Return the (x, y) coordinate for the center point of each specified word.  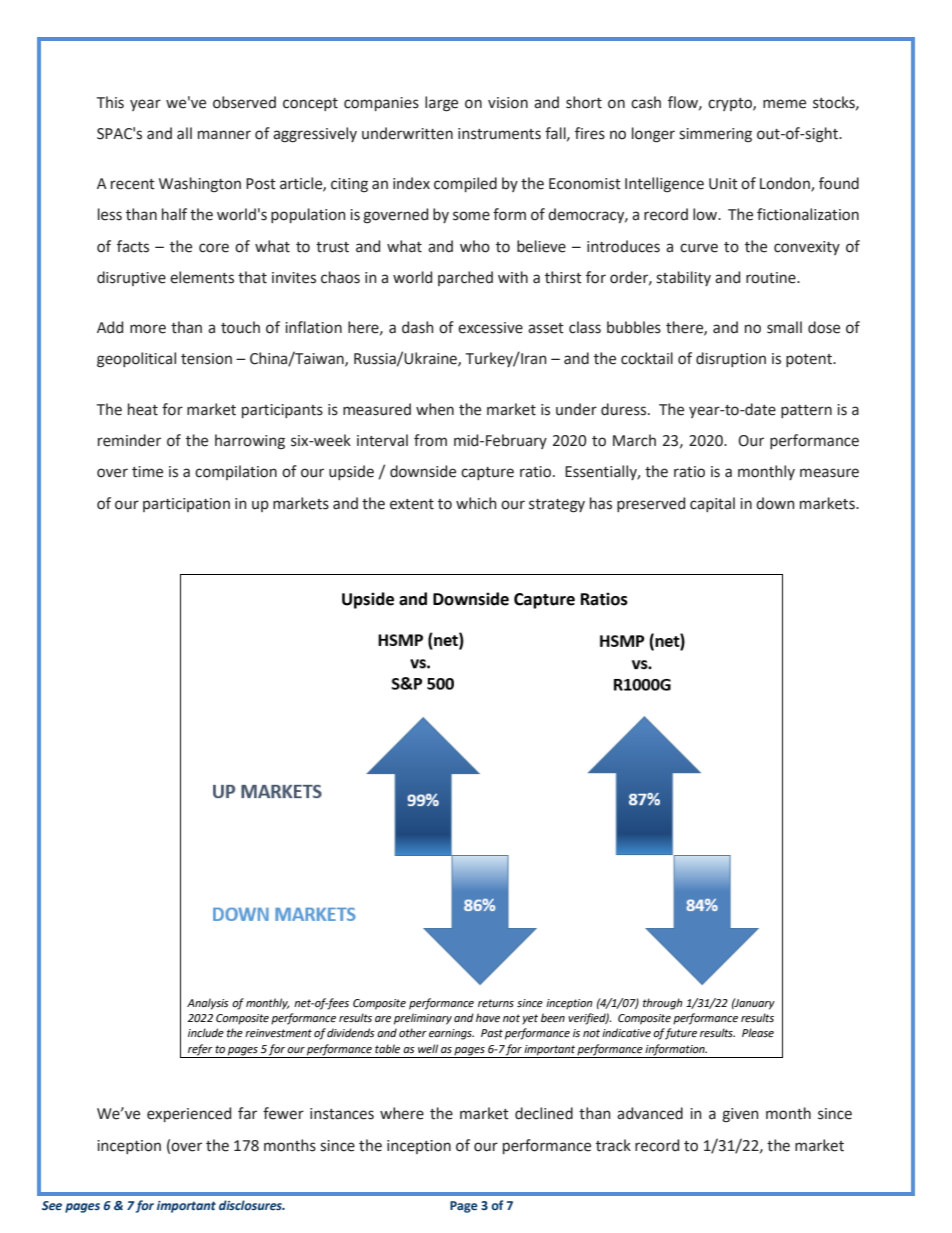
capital (712, 504)
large (441, 104)
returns (496, 1003)
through (663, 1004)
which (476, 503)
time (147, 472)
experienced (189, 1114)
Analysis (208, 1004)
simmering (715, 135)
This (110, 102)
